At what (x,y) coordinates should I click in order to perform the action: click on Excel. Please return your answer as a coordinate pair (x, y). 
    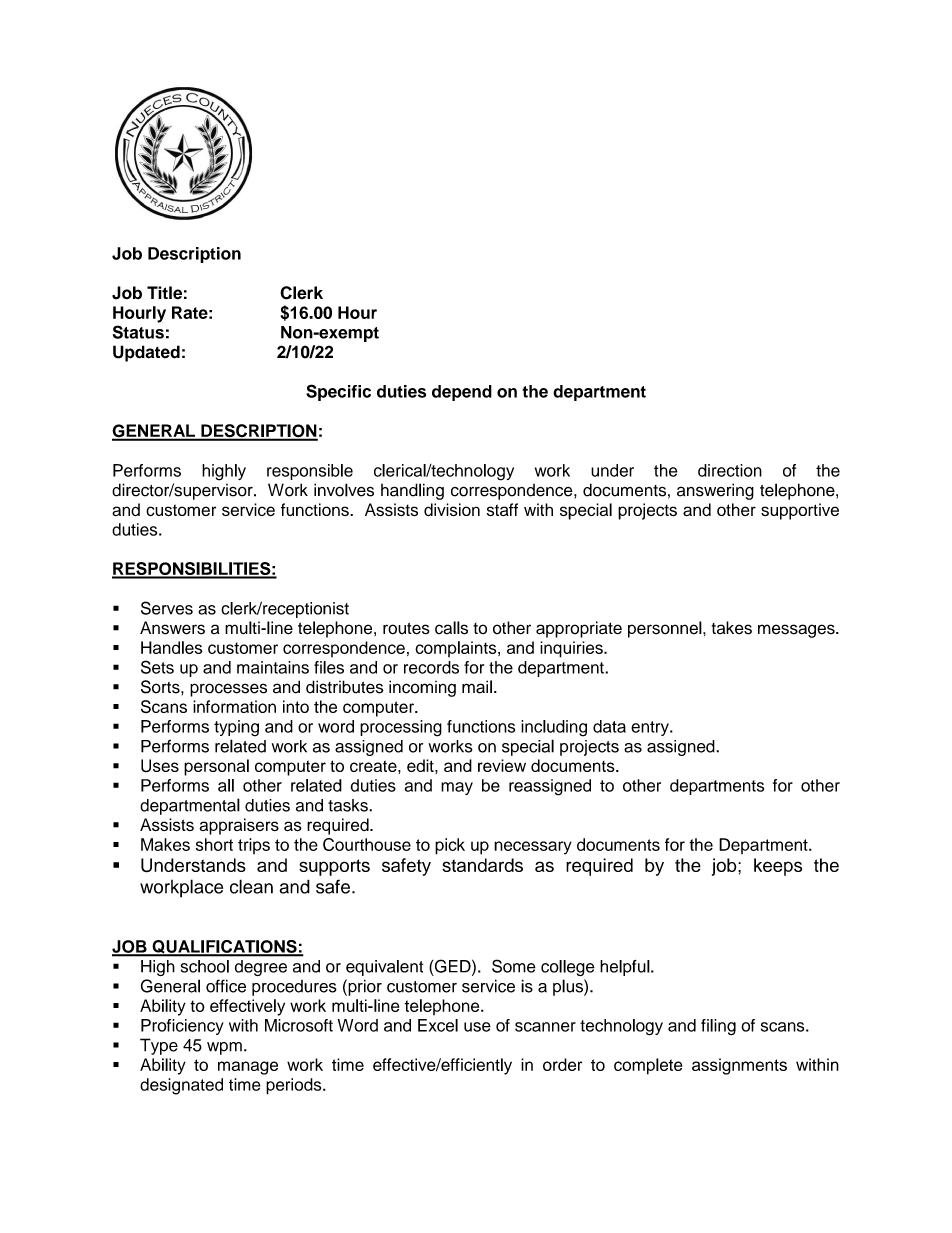
    Looking at the image, I should click on (438, 1025).
